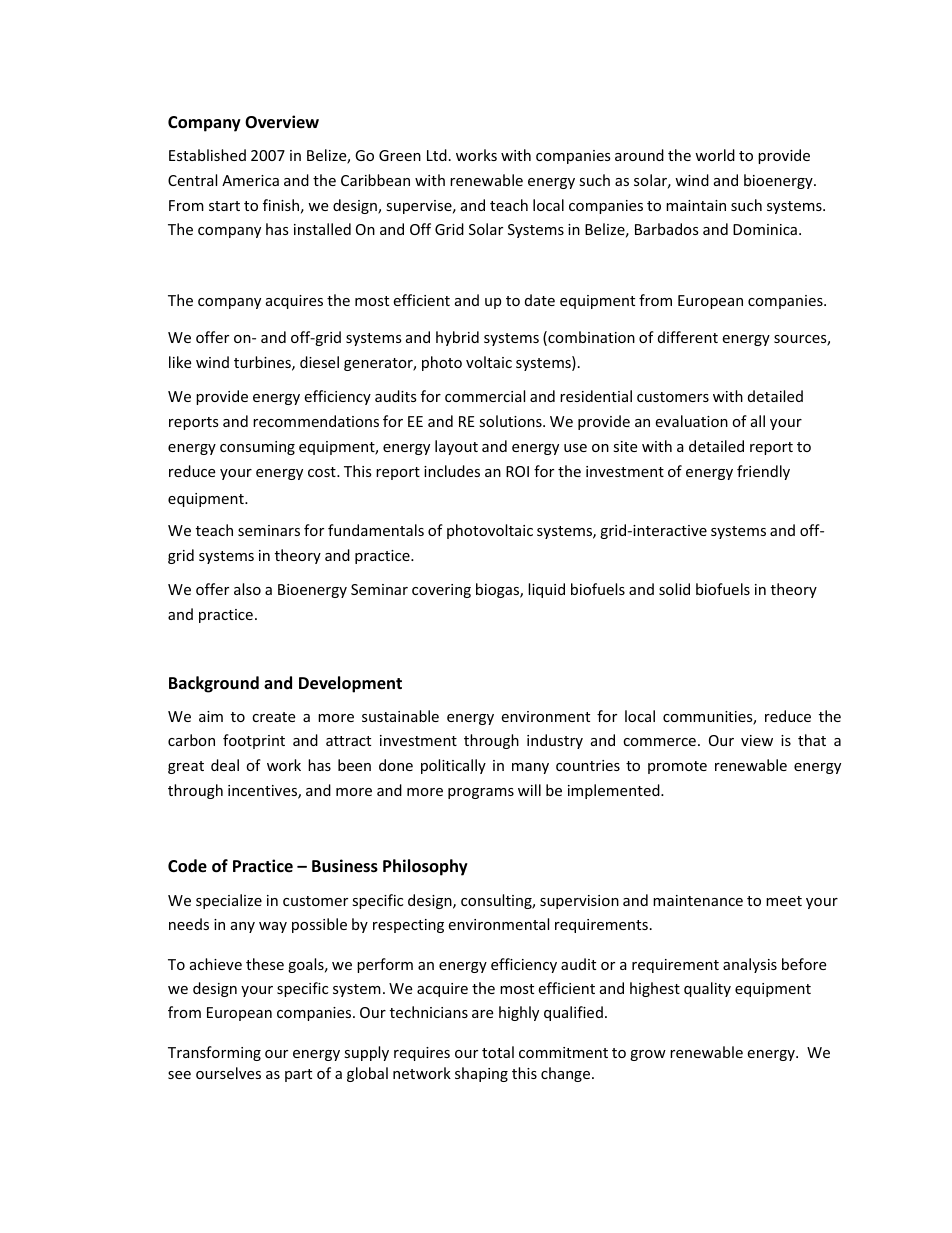  Describe the element at coordinates (214, 1053) in the screenshot. I see `Transforming` at that location.
